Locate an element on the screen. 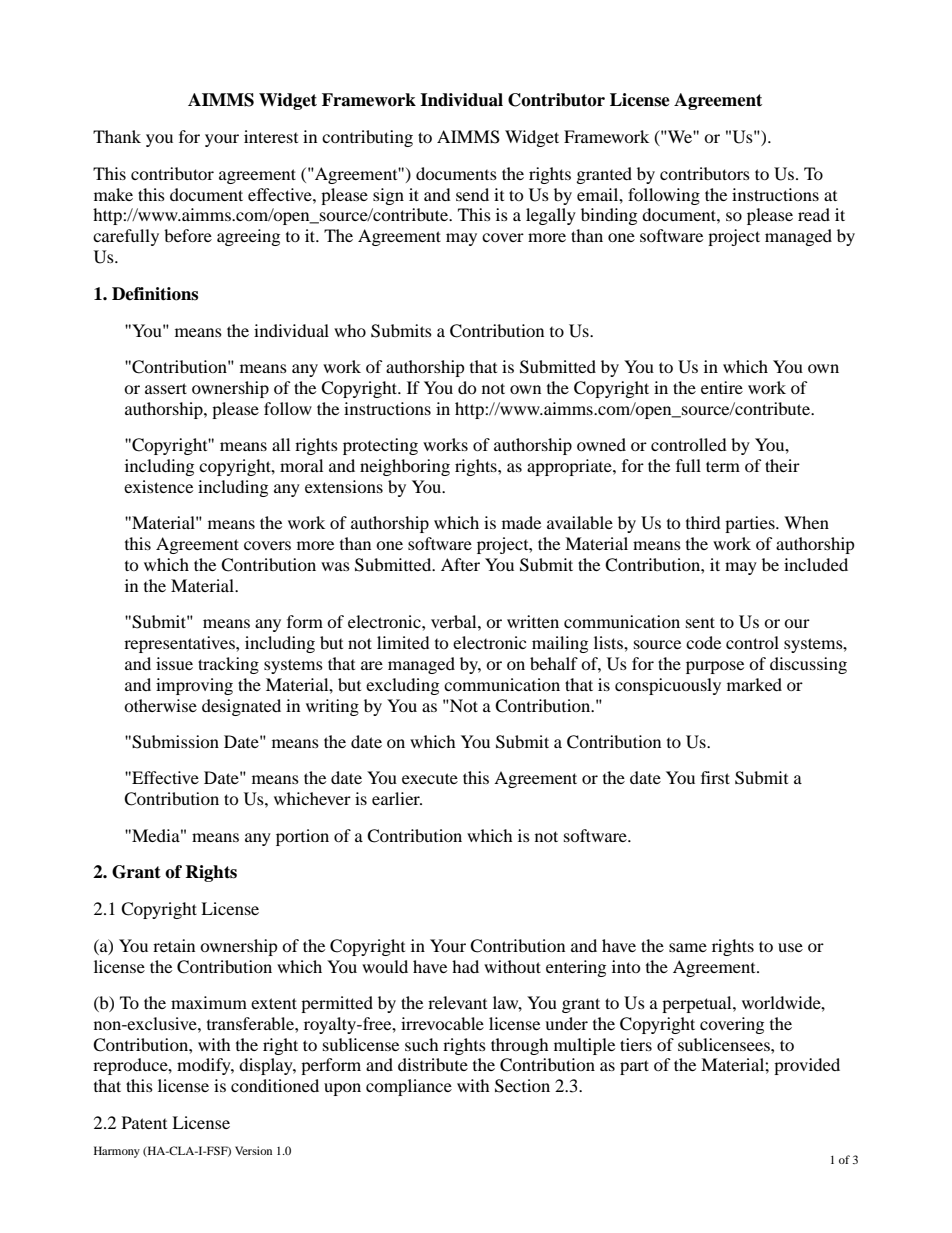 This screenshot has width=952, height=1233. assert is located at coordinates (166, 388).
